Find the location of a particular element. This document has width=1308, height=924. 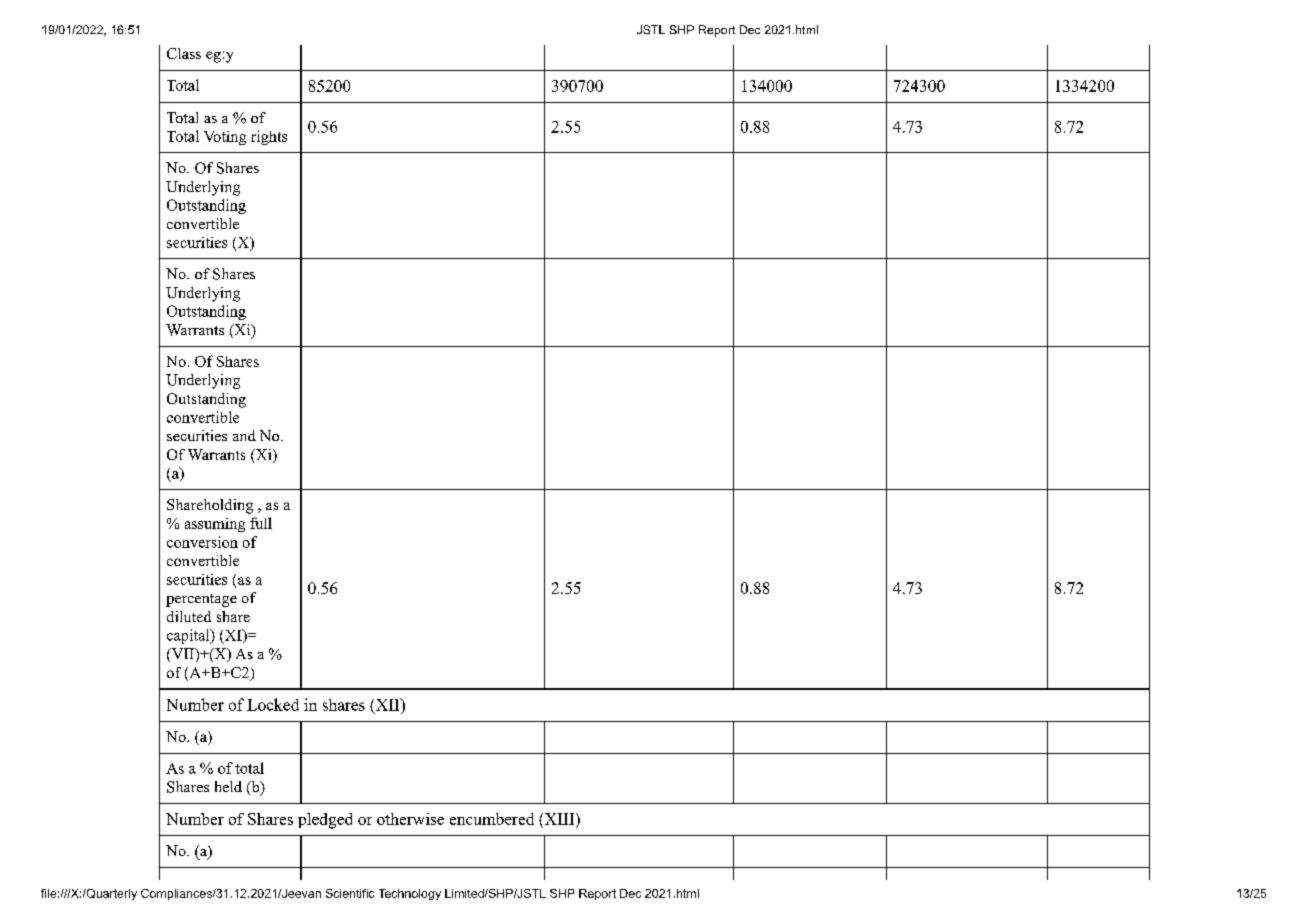

held is located at coordinates (228, 786).
